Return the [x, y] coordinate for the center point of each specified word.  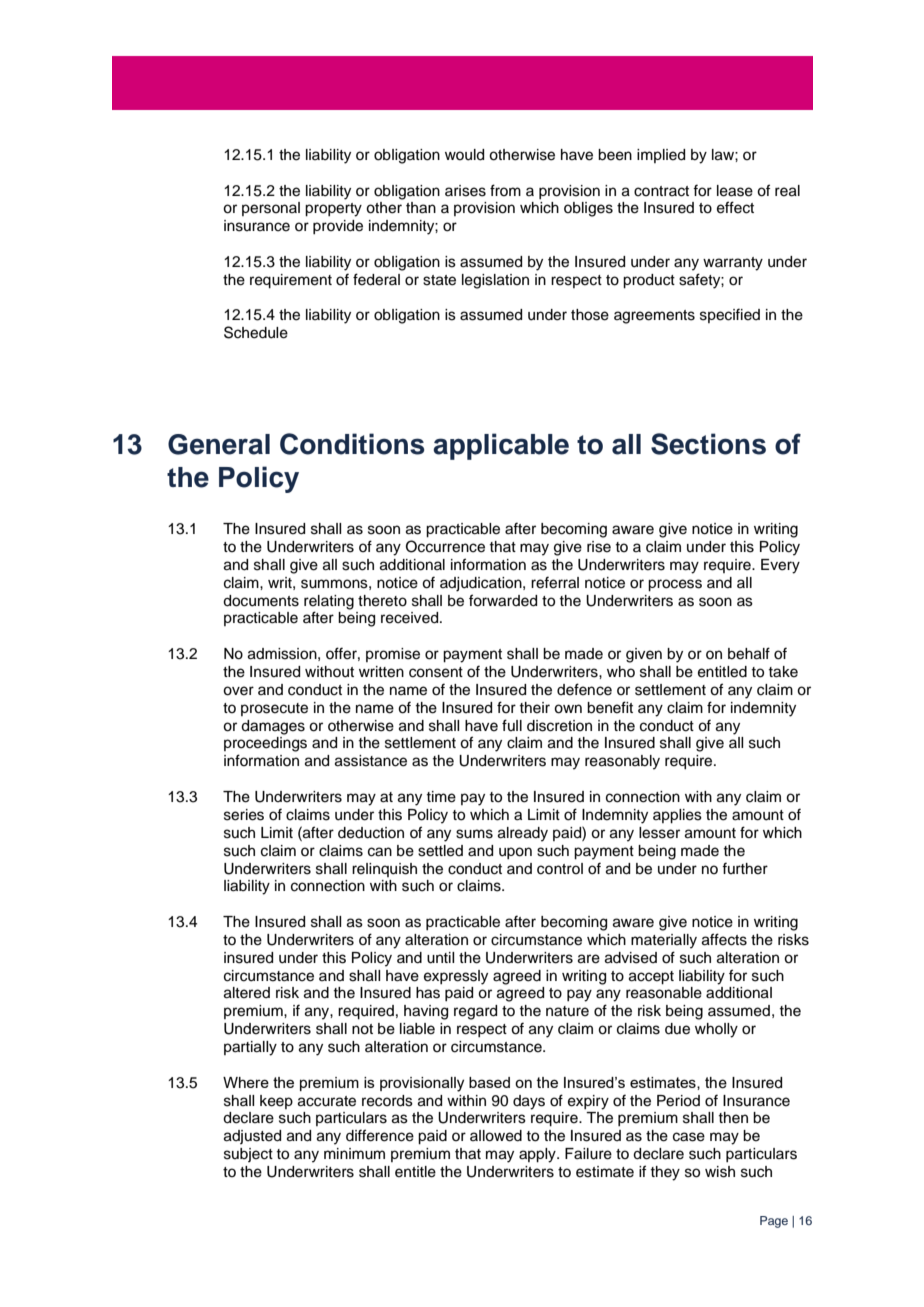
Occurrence [445, 546]
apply [538, 1155]
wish [720, 1172]
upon [515, 853]
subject [248, 1155]
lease [735, 191]
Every [780, 566]
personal [271, 209]
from [505, 190]
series [244, 815]
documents [261, 601]
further [745, 868]
